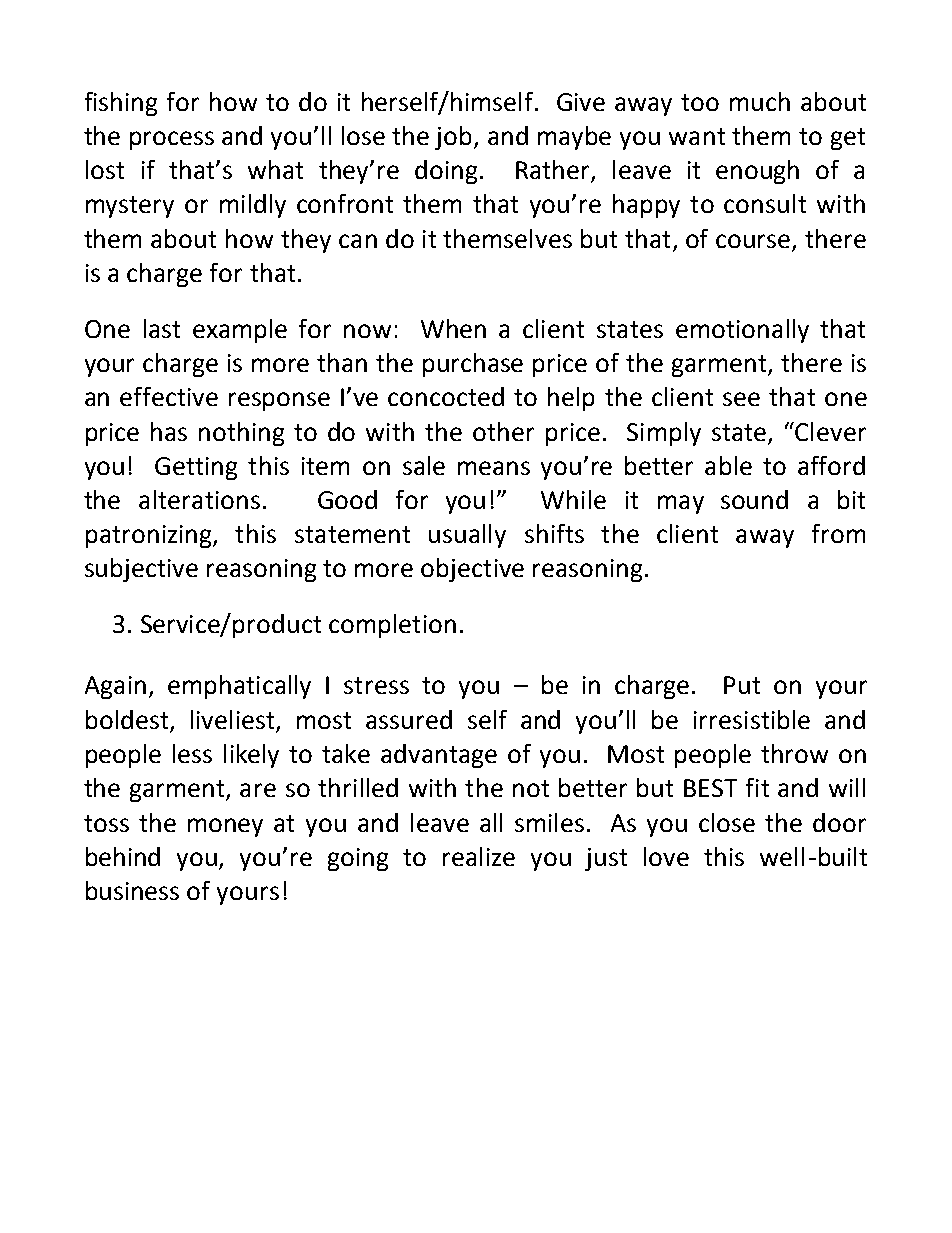  I want to click on When, so click(453, 328).
